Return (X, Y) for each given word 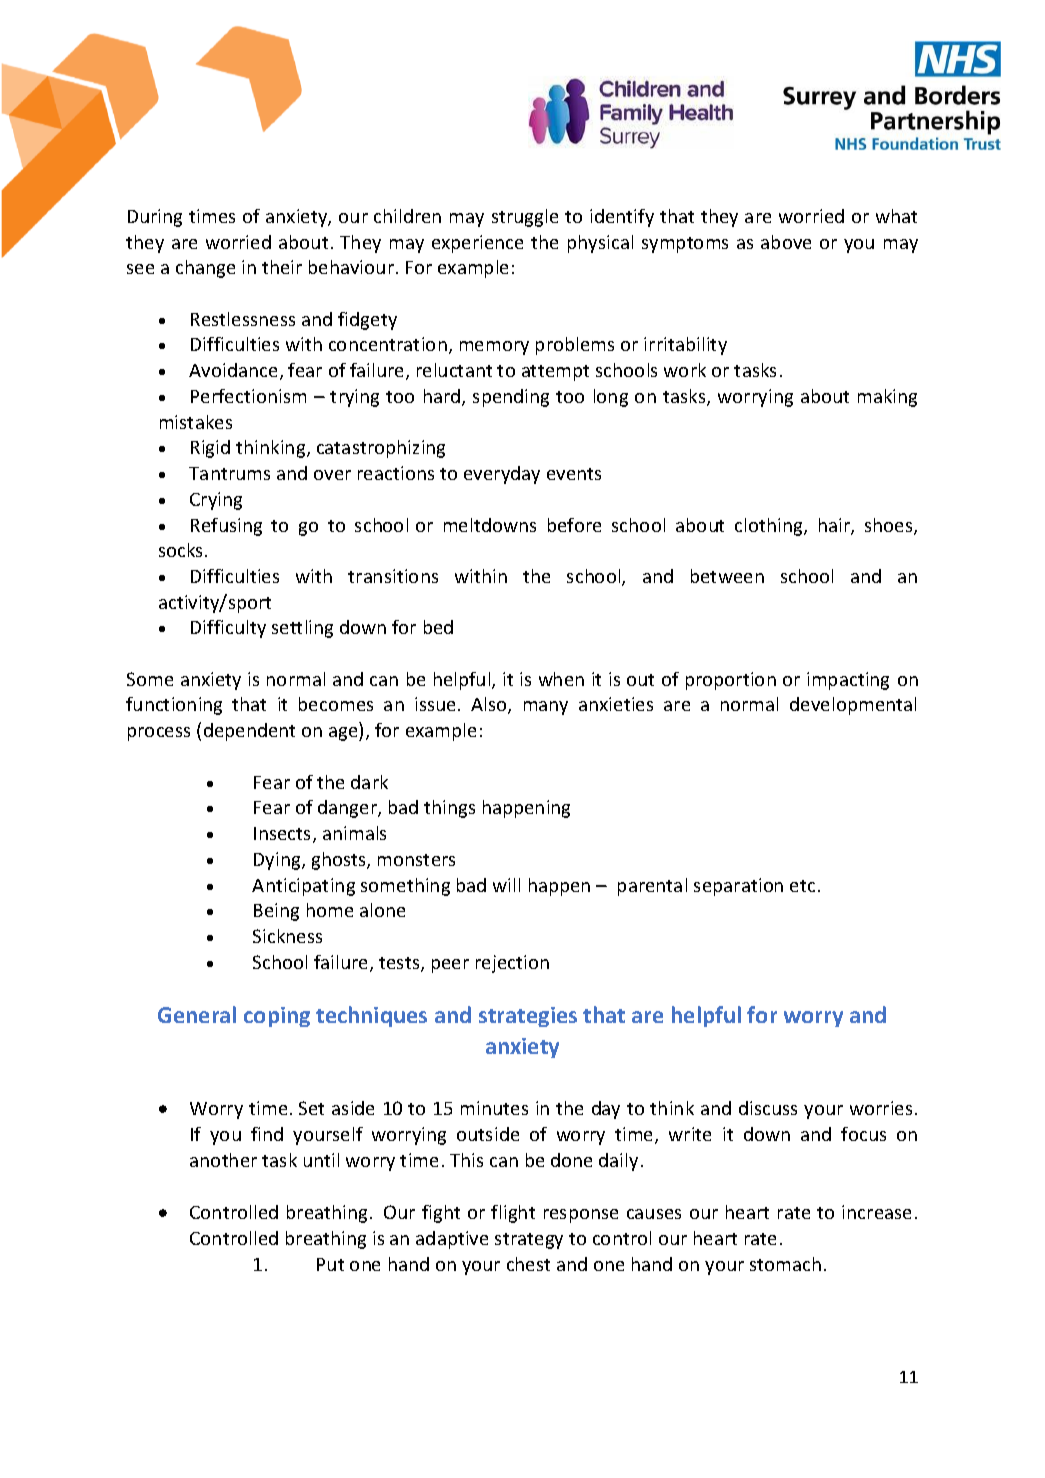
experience (477, 244)
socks (182, 550)
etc (802, 886)
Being (276, 912)
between (727, 576)
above (786, 242)
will (506, 885)
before (574, 525)
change (205, 269)
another (223, 1160)
